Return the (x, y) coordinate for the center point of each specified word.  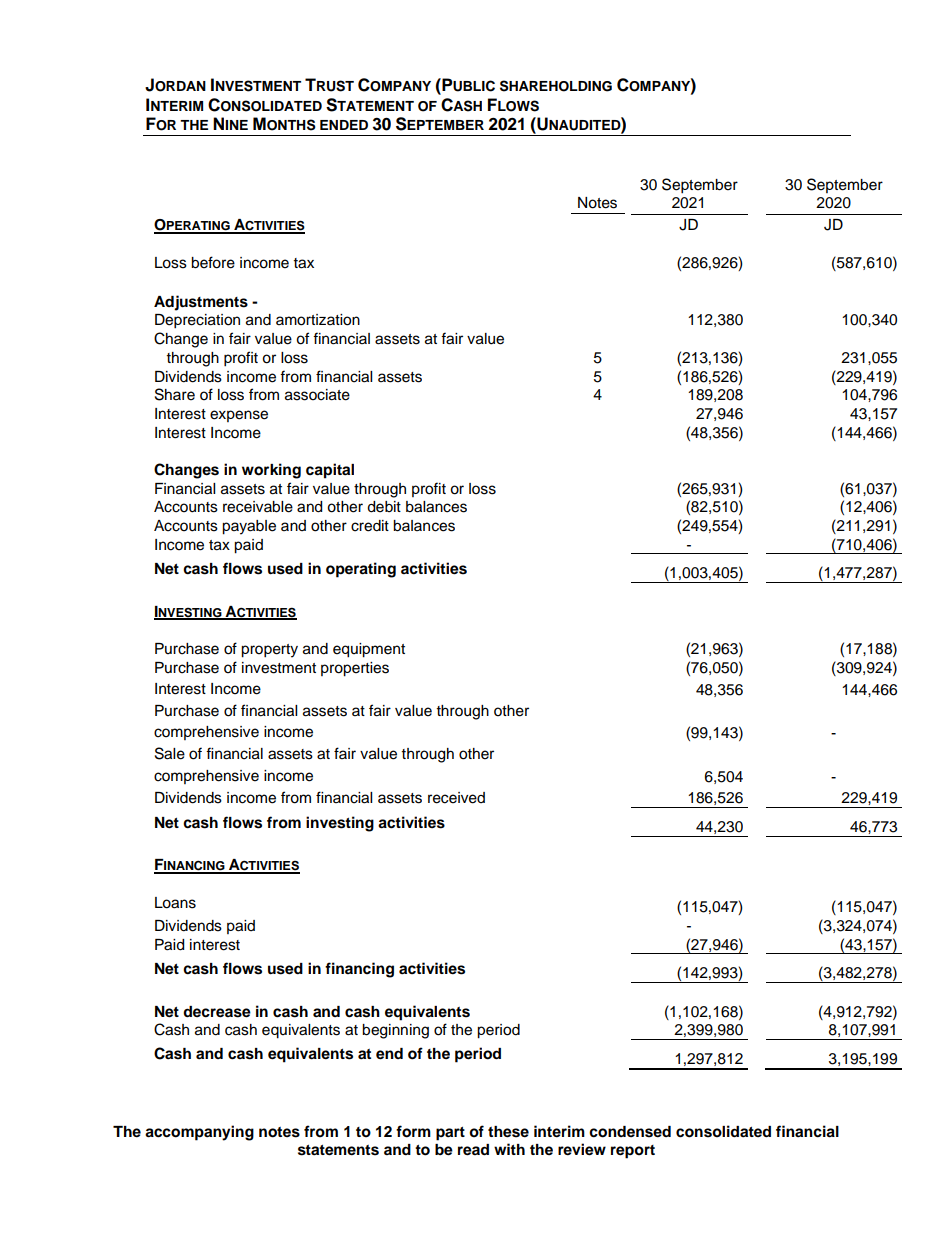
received (456, 798)
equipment (369, 650)
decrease (217, 1012)
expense (239, 416)
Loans (175, 903)
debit (384, 507)
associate (317, 395)
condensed (630, 1132)
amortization (318, 320)
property (269, 651)
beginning (395, 1031)
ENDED (344, 125)
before (213, 262)
